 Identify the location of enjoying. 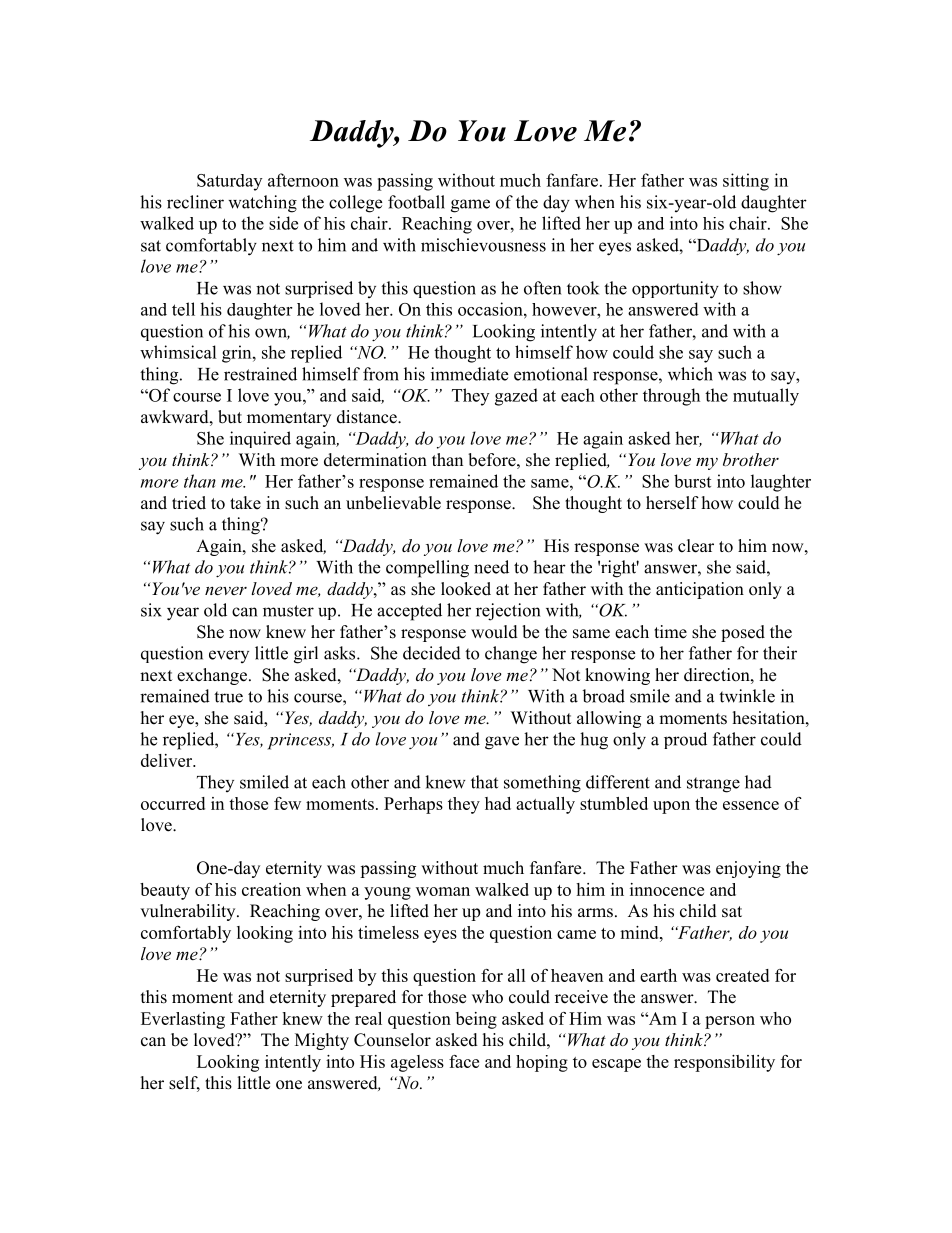
(748, 869).
